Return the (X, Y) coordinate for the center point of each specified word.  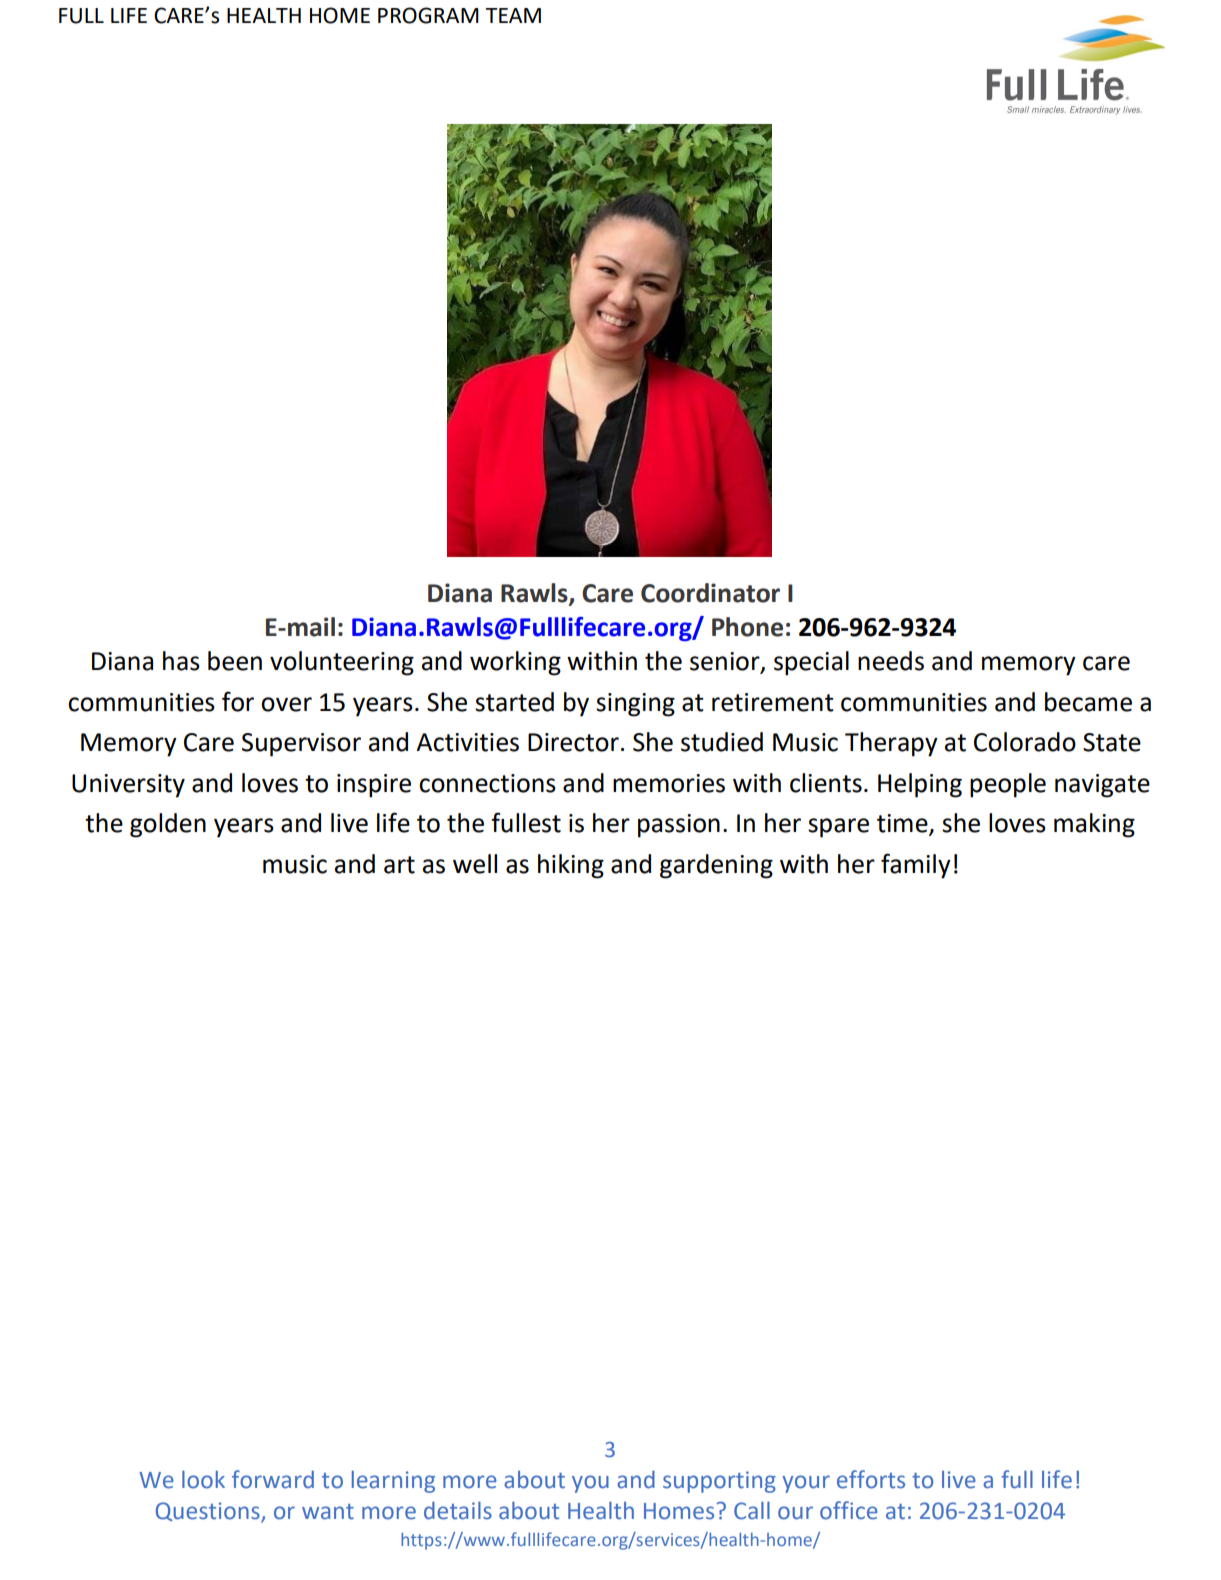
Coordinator (710, 593)
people (1008, 785)
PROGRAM (428, 15)
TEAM (513, 15)
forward (273, 1479)
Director (573, 742)
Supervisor (301, 745)
